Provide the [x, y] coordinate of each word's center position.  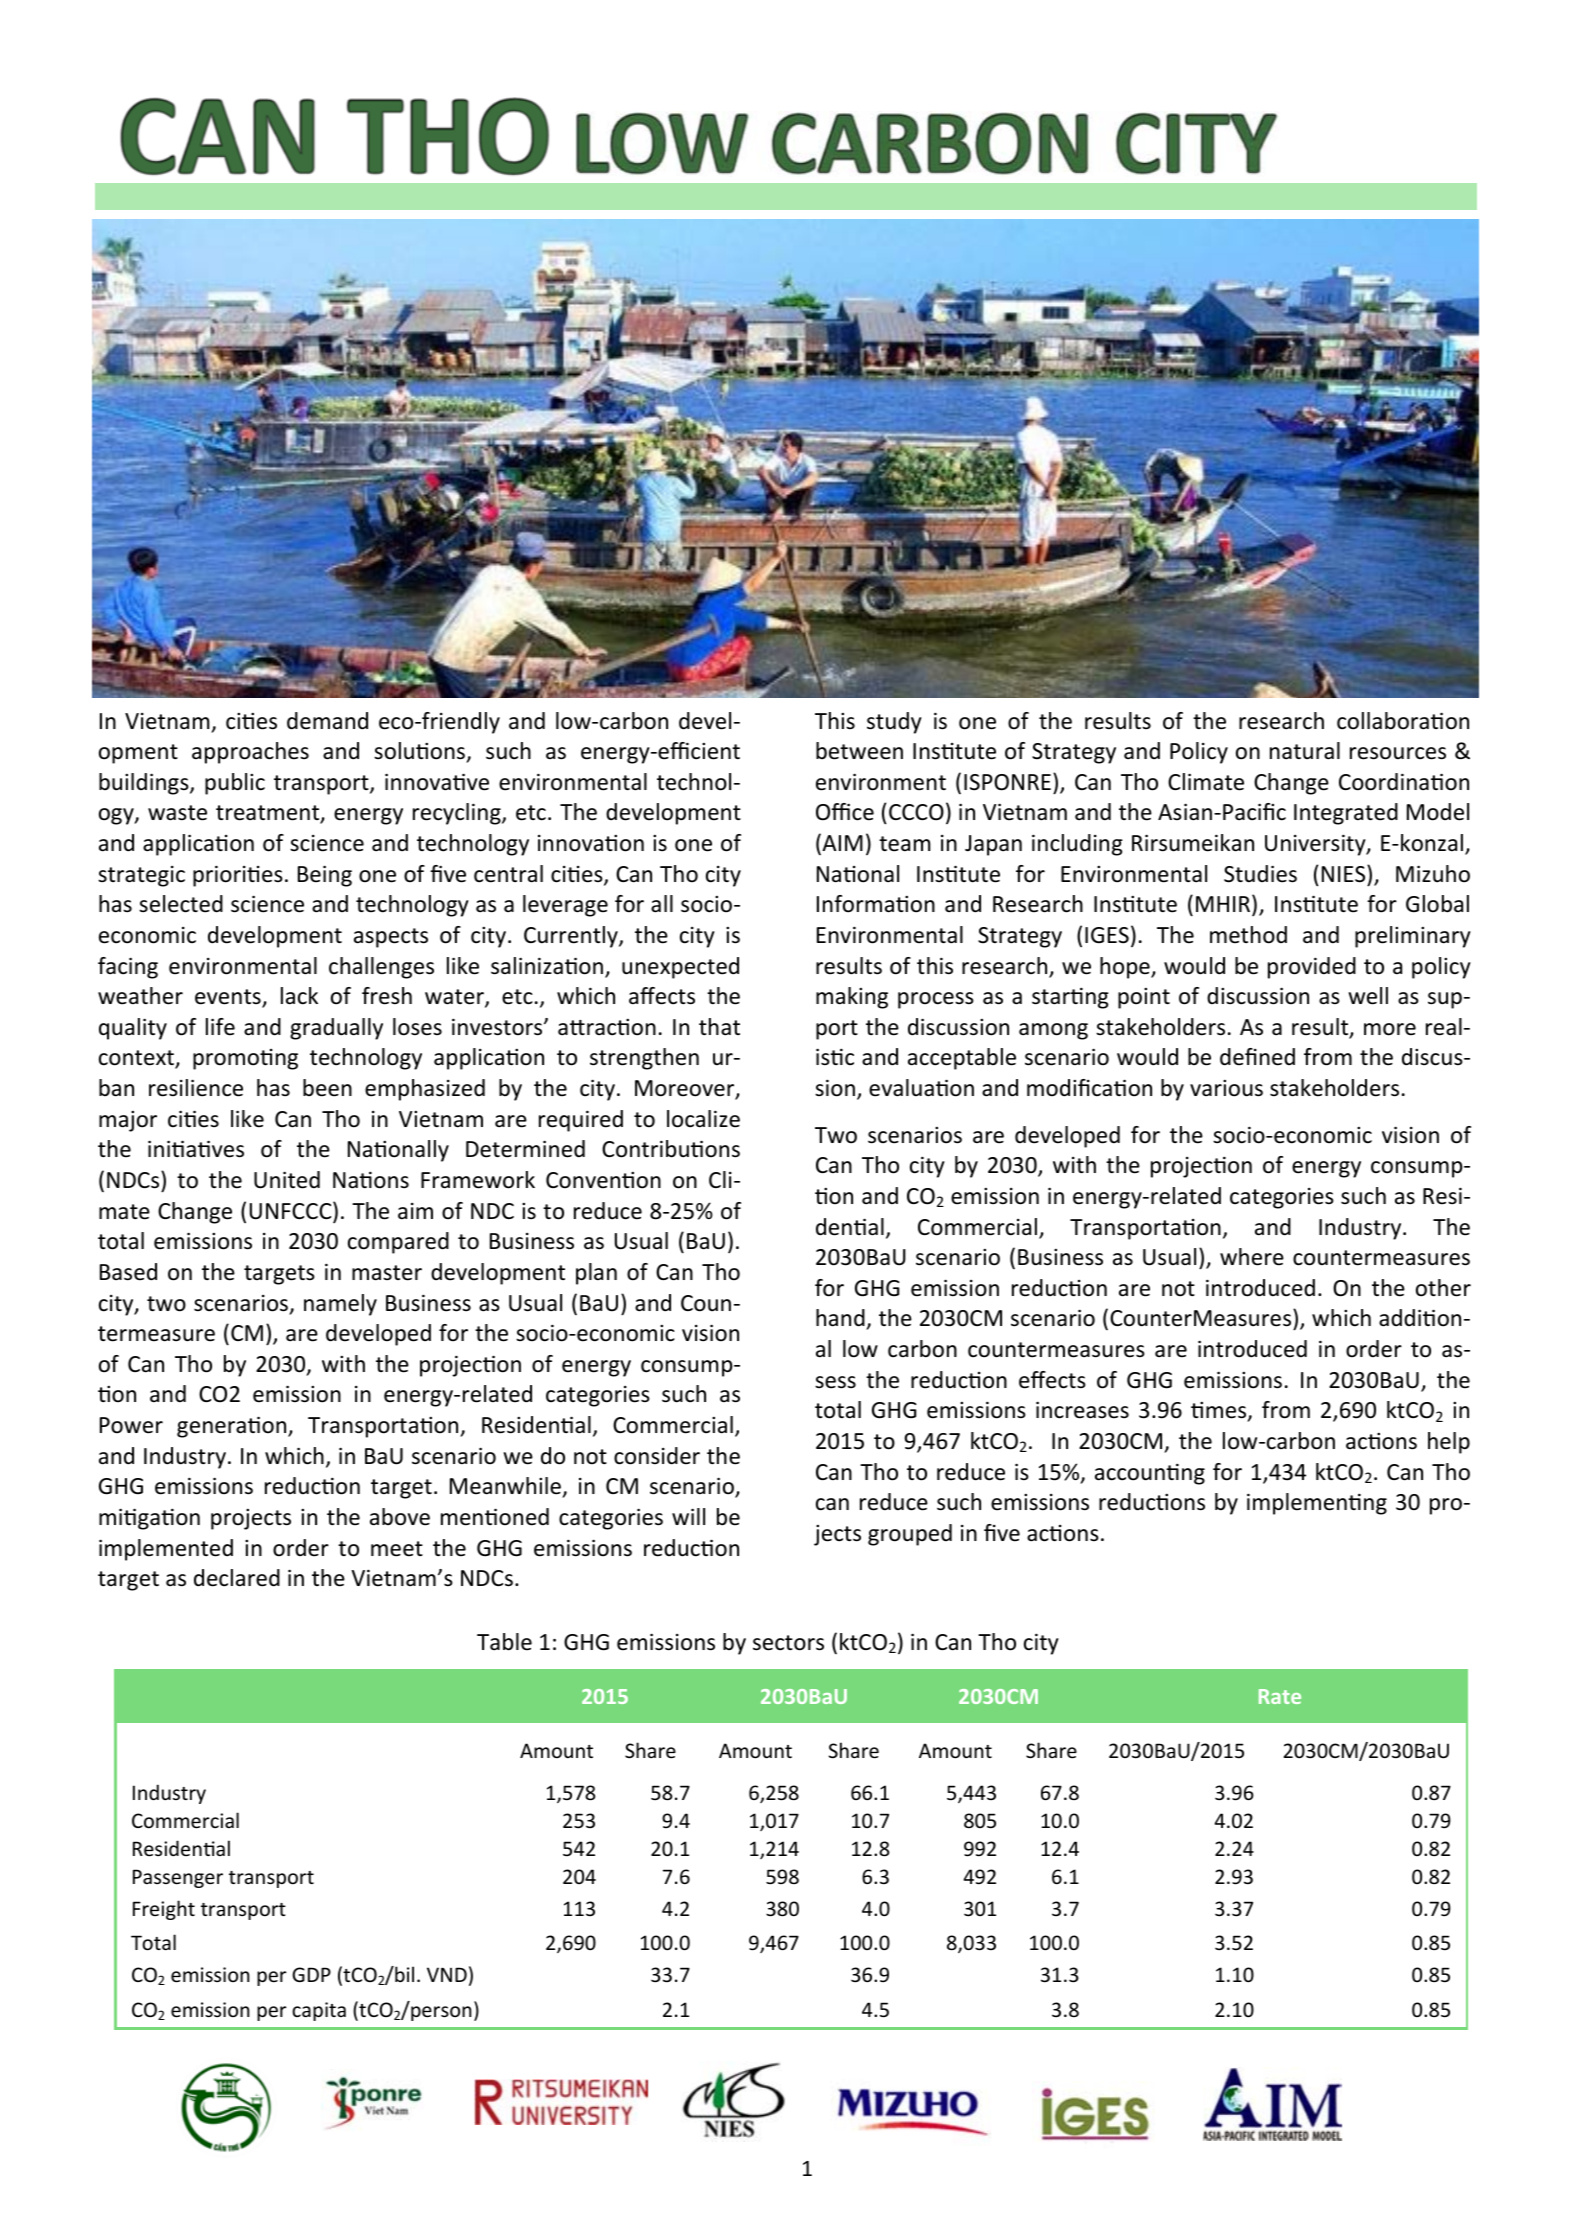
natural [1305, 751]
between [859, 751]
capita [319, 2011]
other [1443, 1288]
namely [340, 1305]
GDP [311, 1974]
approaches [250, 753]
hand [841, 1319]
